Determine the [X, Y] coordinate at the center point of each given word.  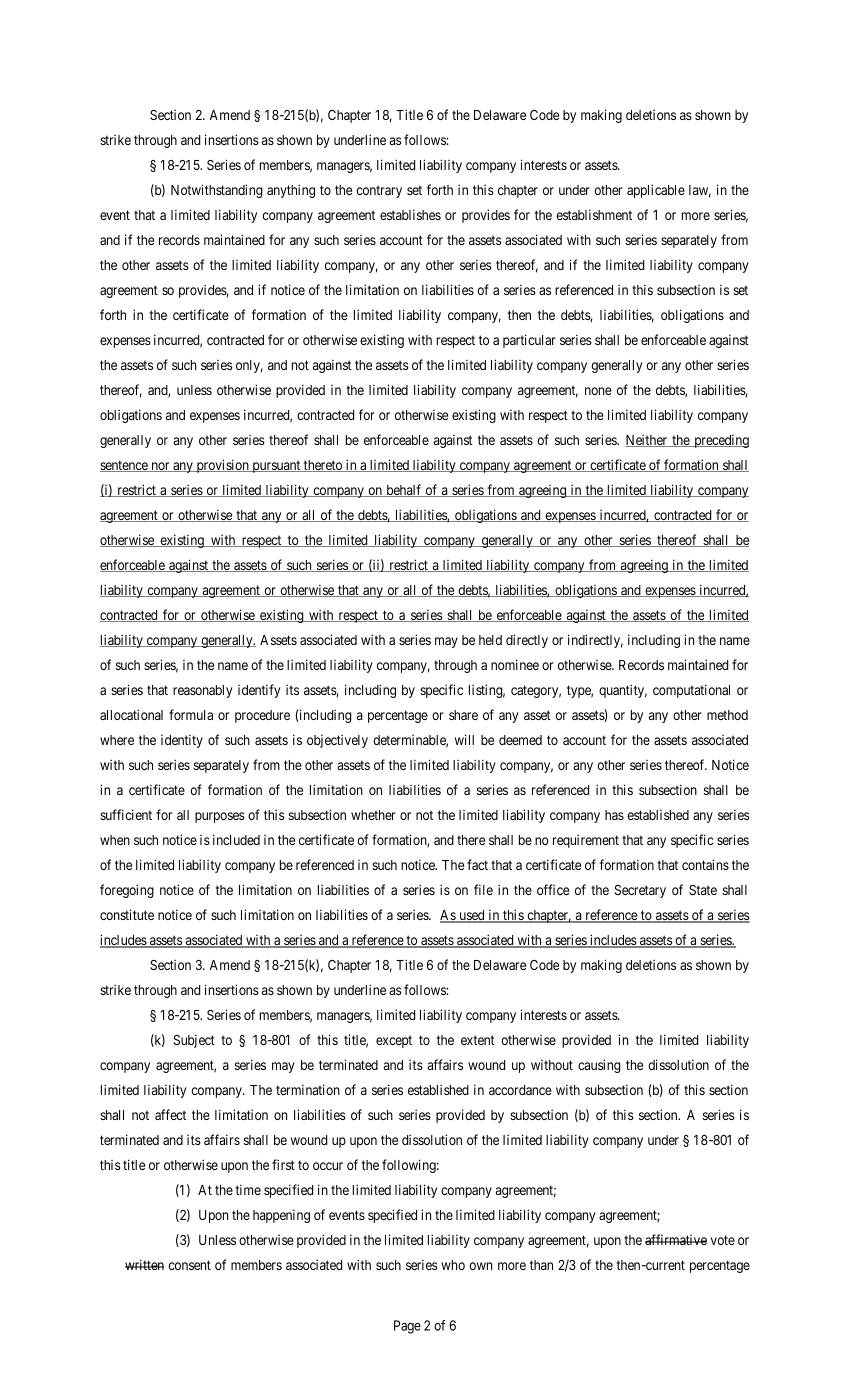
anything [291, 191]
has [614, 815]
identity [182, 741]
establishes [410, 214]
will [464, 739]
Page [407, 1327]
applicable [656, 191]
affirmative [676, 1239]
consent [189, 1265]
